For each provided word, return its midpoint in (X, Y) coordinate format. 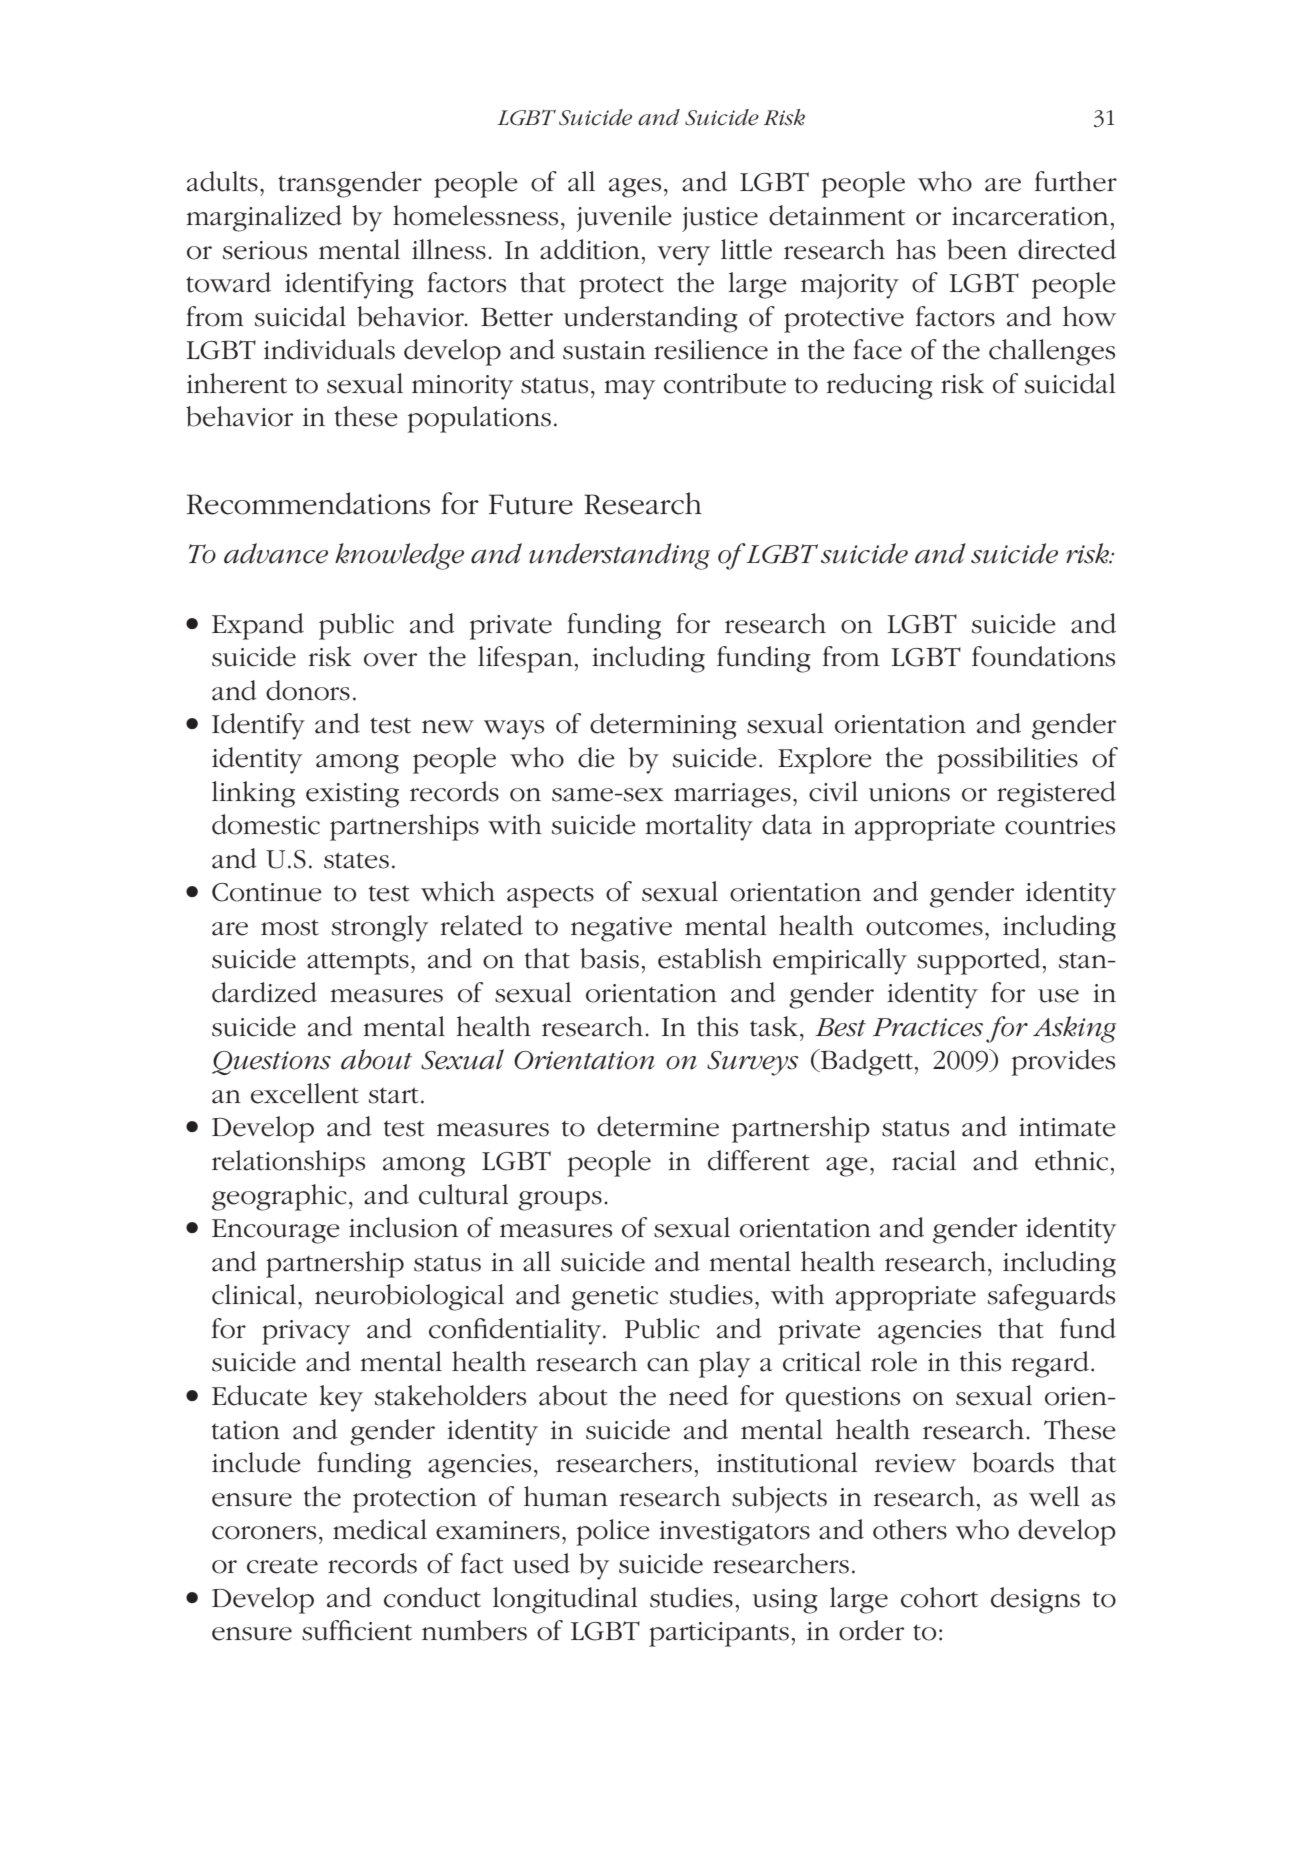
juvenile (624, 218)
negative (621, 929)
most (290, 927)
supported (979, 961)
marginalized (264, 218)
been (977, 249)
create (282, 1565)
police (613, 1532)
